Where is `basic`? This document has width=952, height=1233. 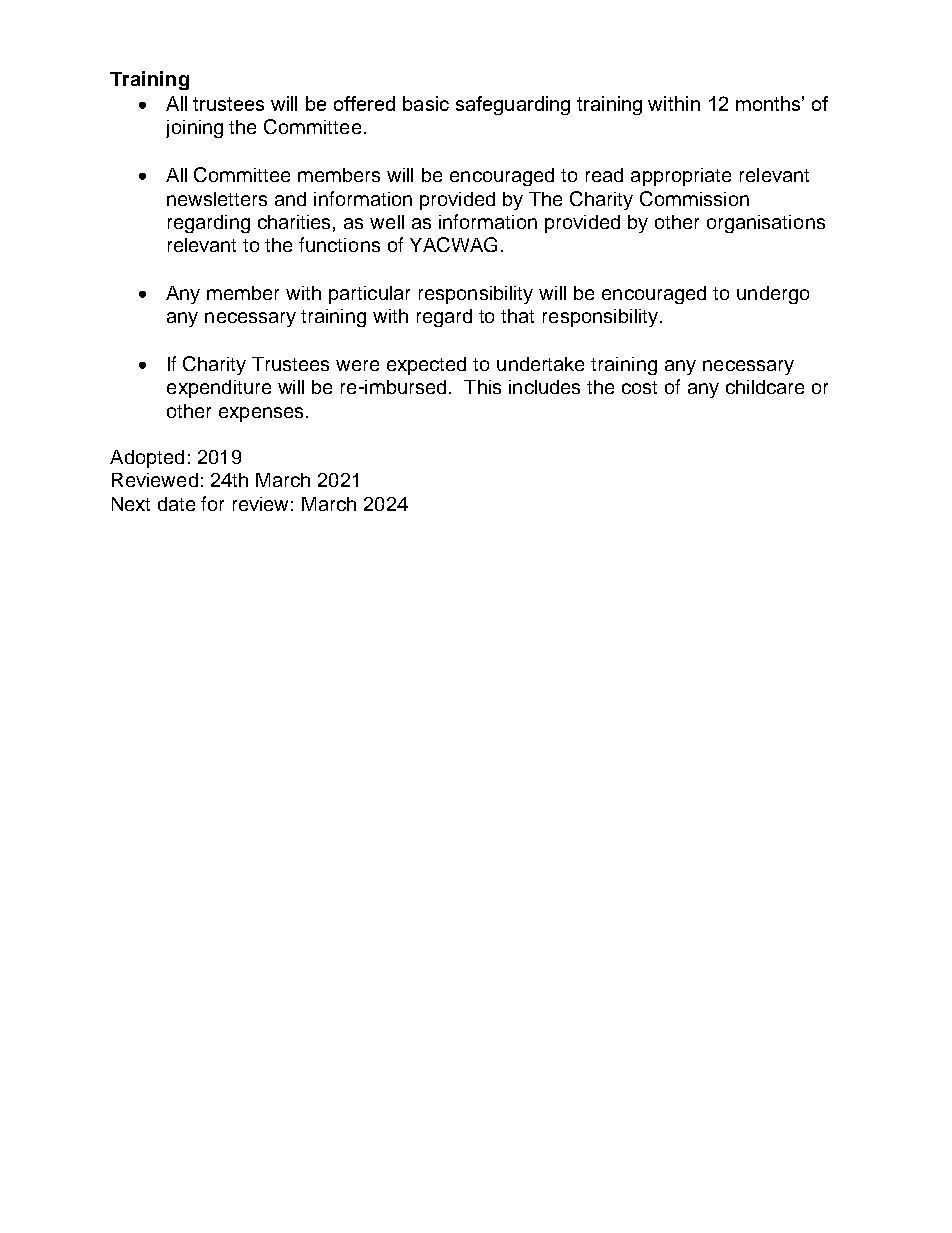 basic is located at coordinates (426, 103).
